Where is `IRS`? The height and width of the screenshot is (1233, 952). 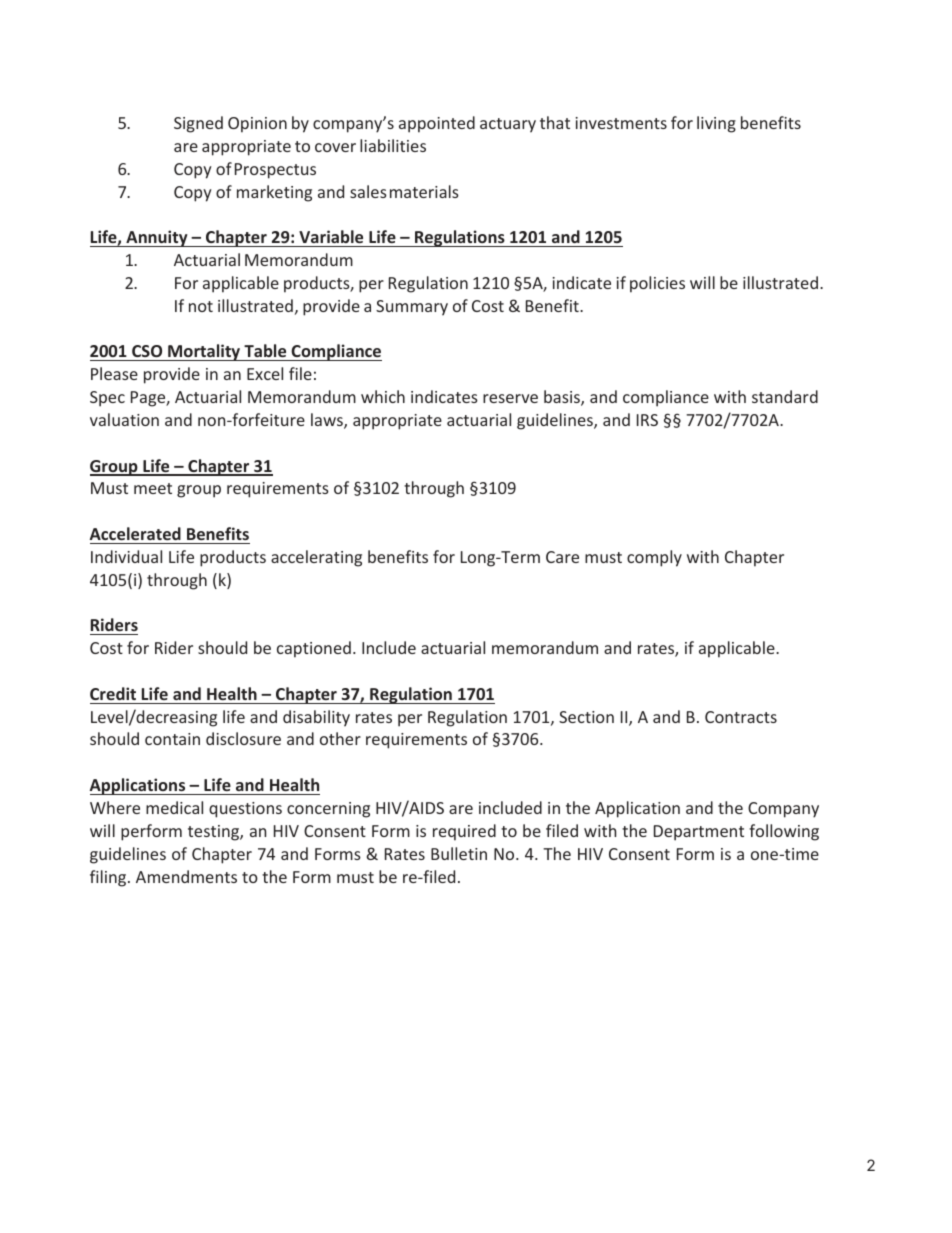 IRS is located at coordinates (647, 420).
